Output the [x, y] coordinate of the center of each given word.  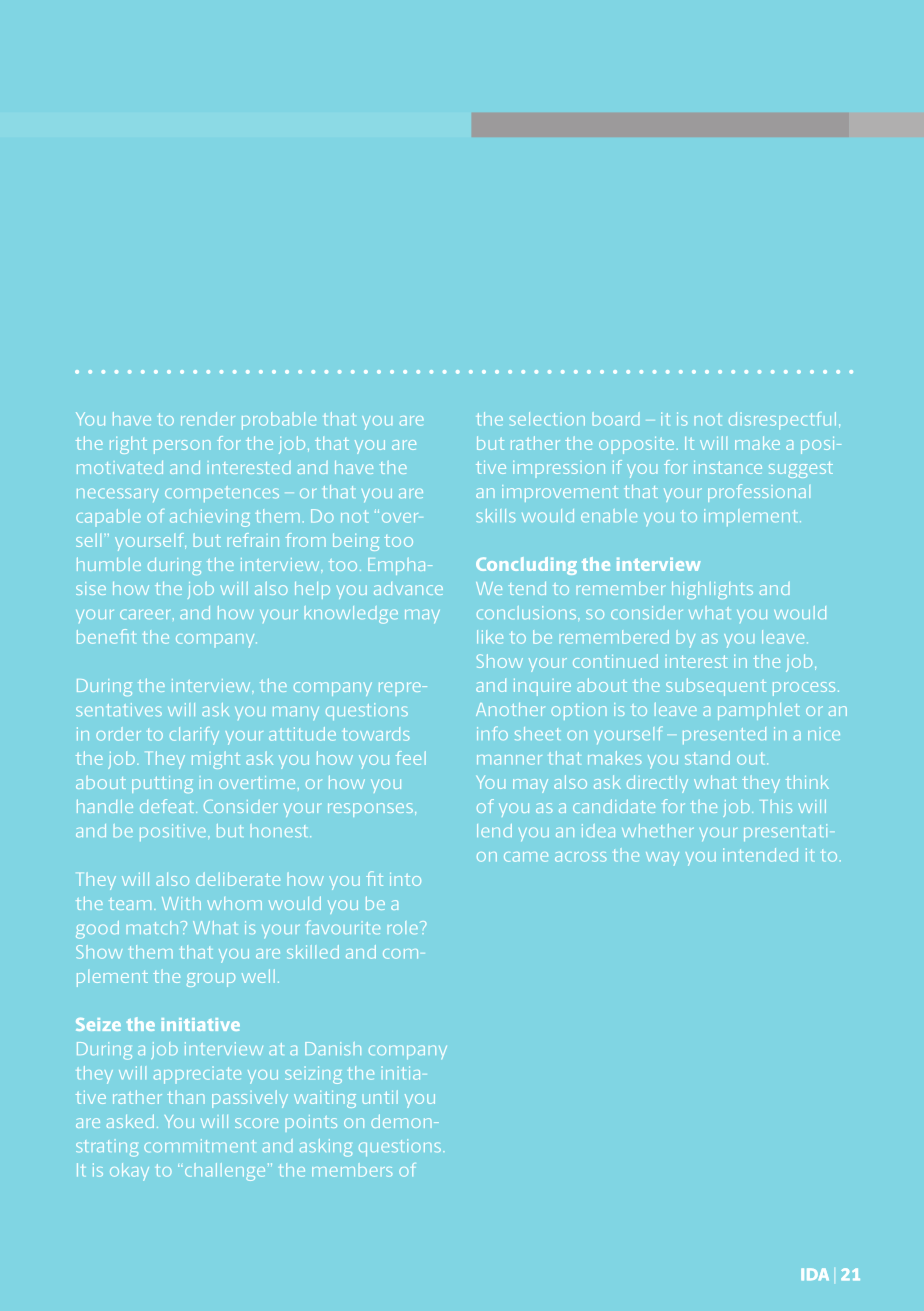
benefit [106, 636]
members [352, 1170]
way [662, 858]
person [182, 447]
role [403, 927]
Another [510, 709]
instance [728, 467]
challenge [223, 1172]
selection [547, 419]
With [181, 903]
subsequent [716, 687]
